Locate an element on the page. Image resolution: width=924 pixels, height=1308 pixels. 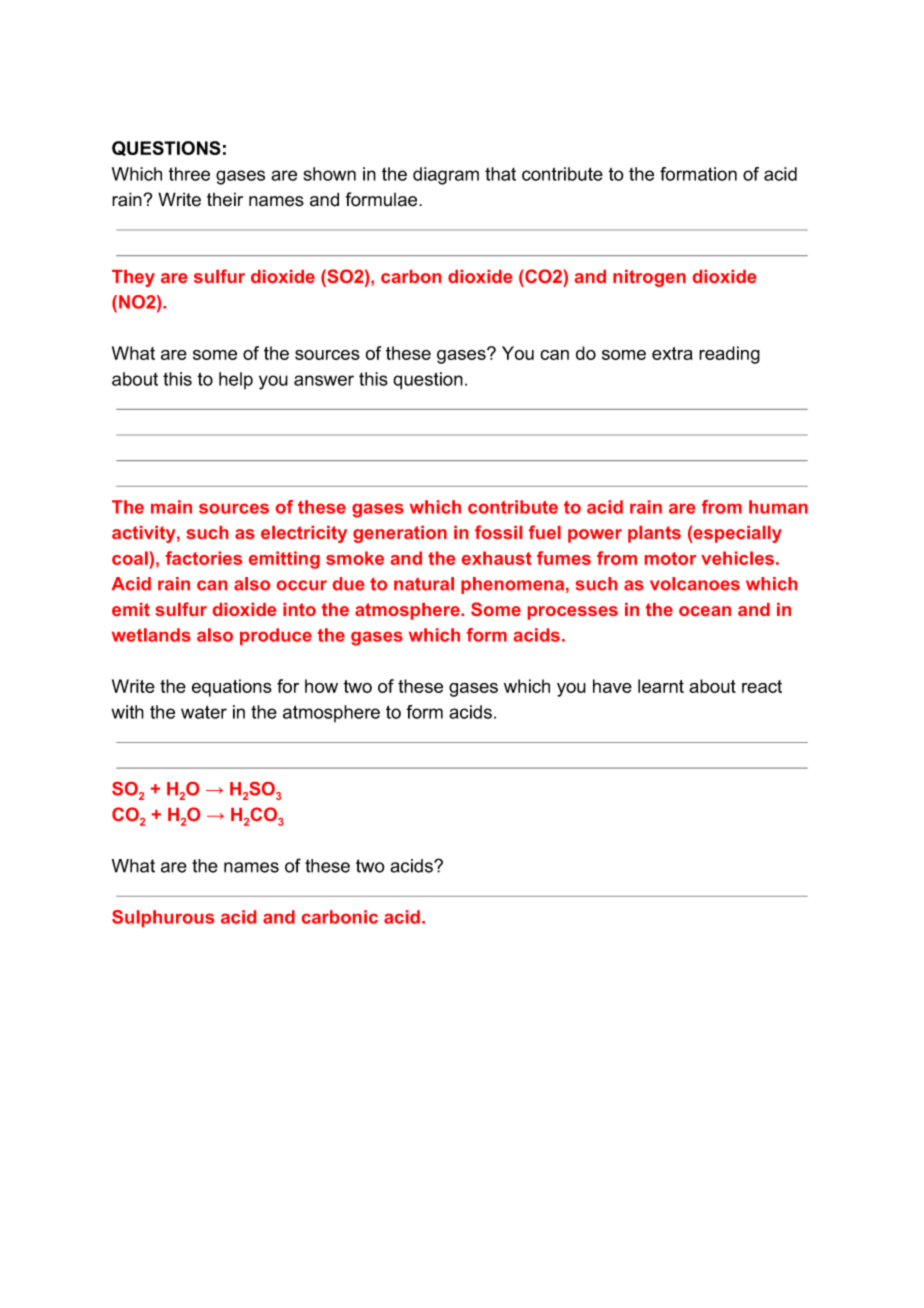
diagram is located at coordinates (446, 176).
